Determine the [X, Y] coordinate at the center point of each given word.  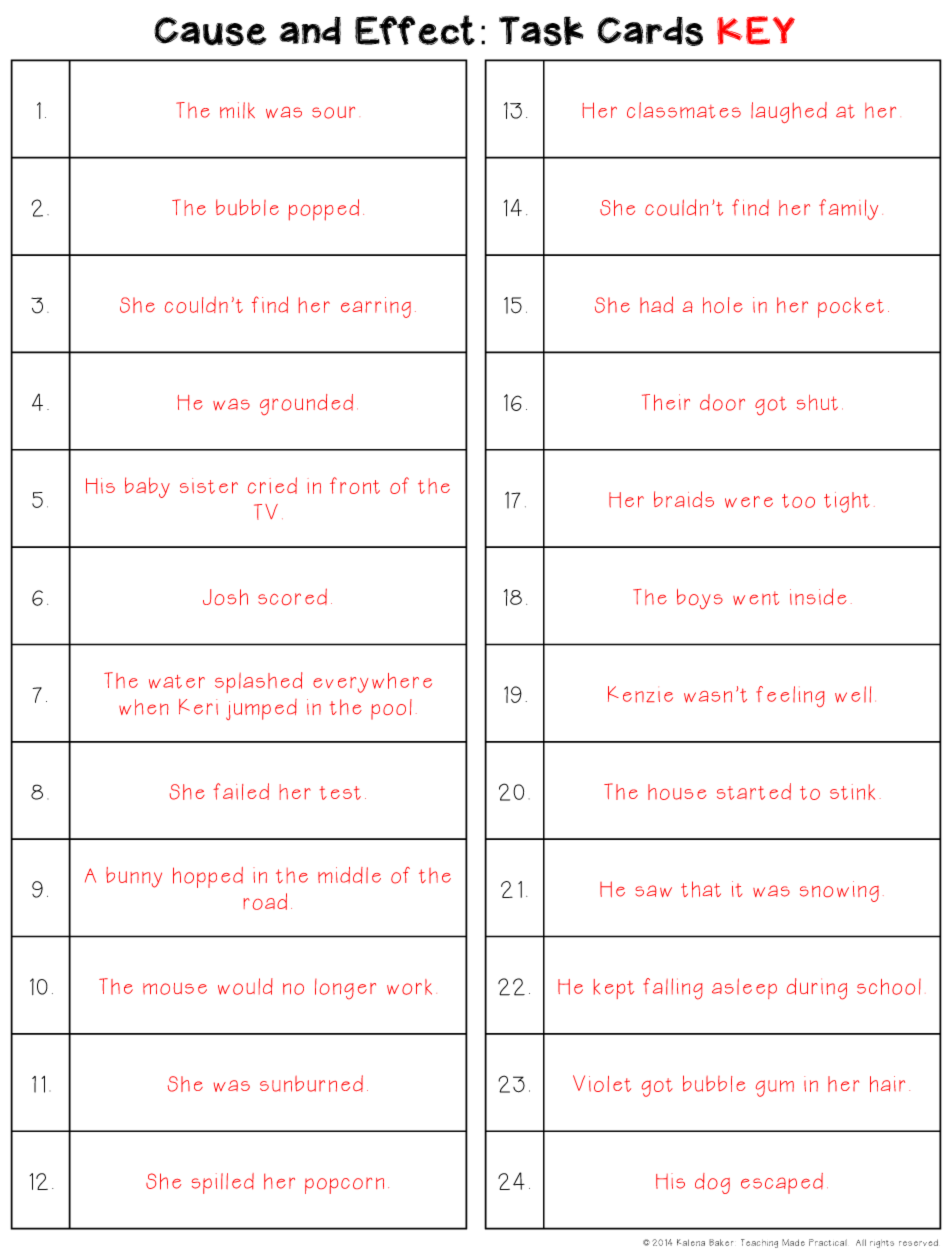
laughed [789, 112]
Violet [602, 1083]
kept [614, 989]
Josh [225, 597]
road [265, 901]
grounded [306, 404]
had [656, 304]
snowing [839, 891]
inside [818, 596]
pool [391, 709]
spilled [223, 1183]
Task [541, 31]
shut [817, 403]
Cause [210, 31]
